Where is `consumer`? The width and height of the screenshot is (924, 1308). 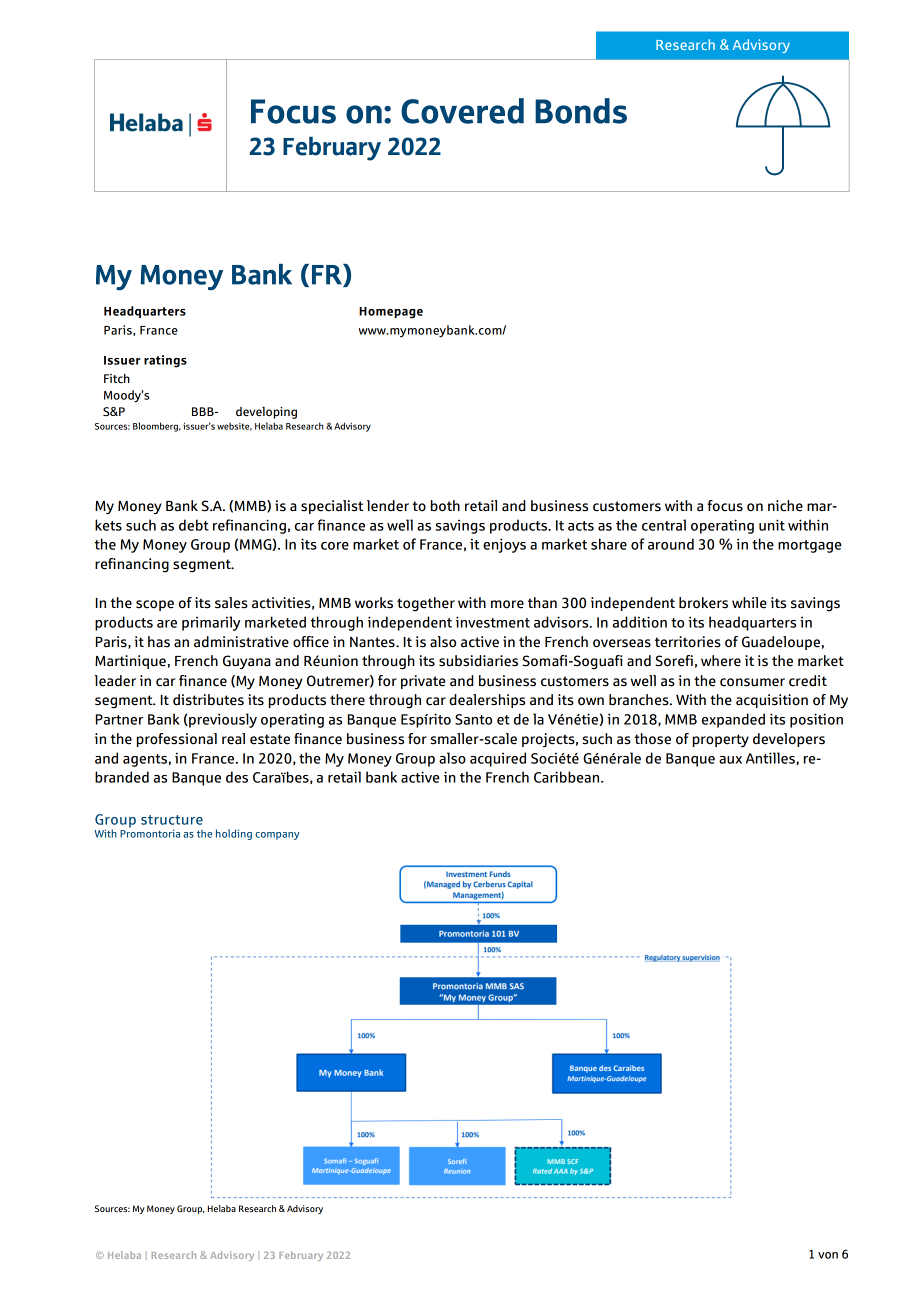
consumer is located at coordinates (752, 682).
